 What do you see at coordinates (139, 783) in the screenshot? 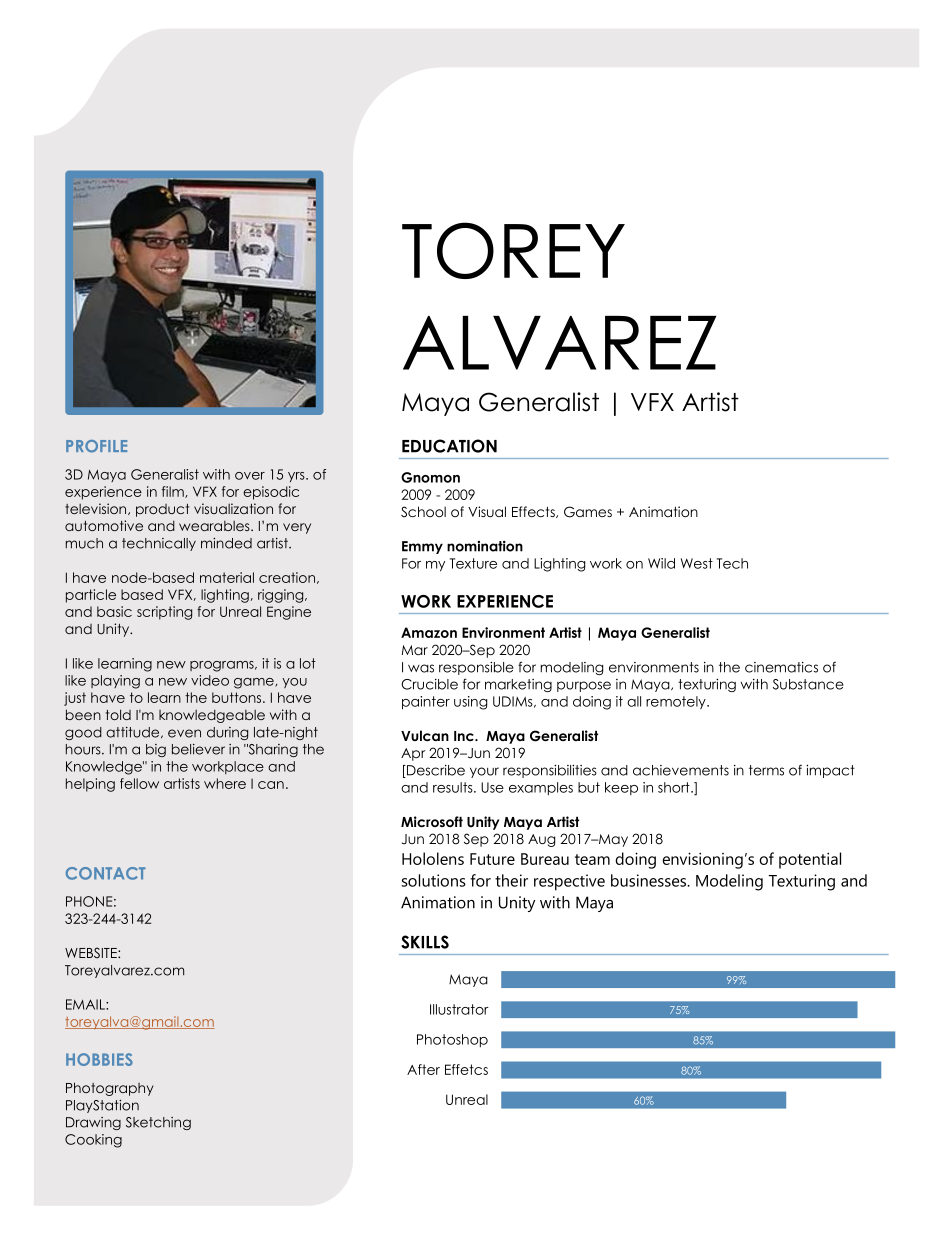
I see `fellow` at bounding box center [139, 783].
